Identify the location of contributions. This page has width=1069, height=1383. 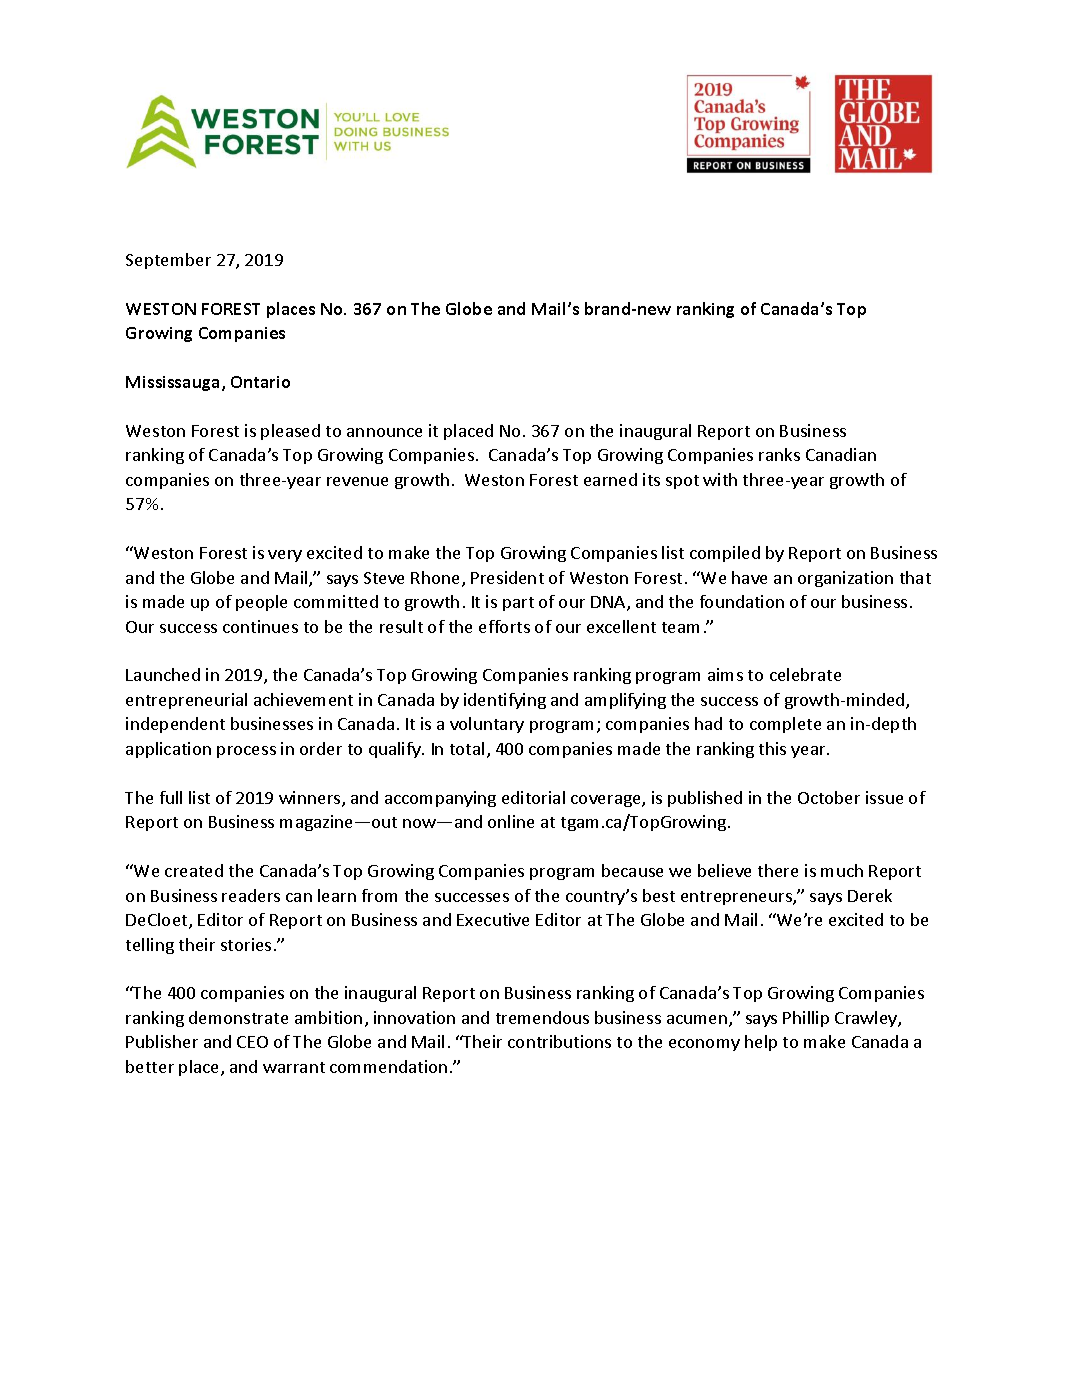
(559, 1041).
